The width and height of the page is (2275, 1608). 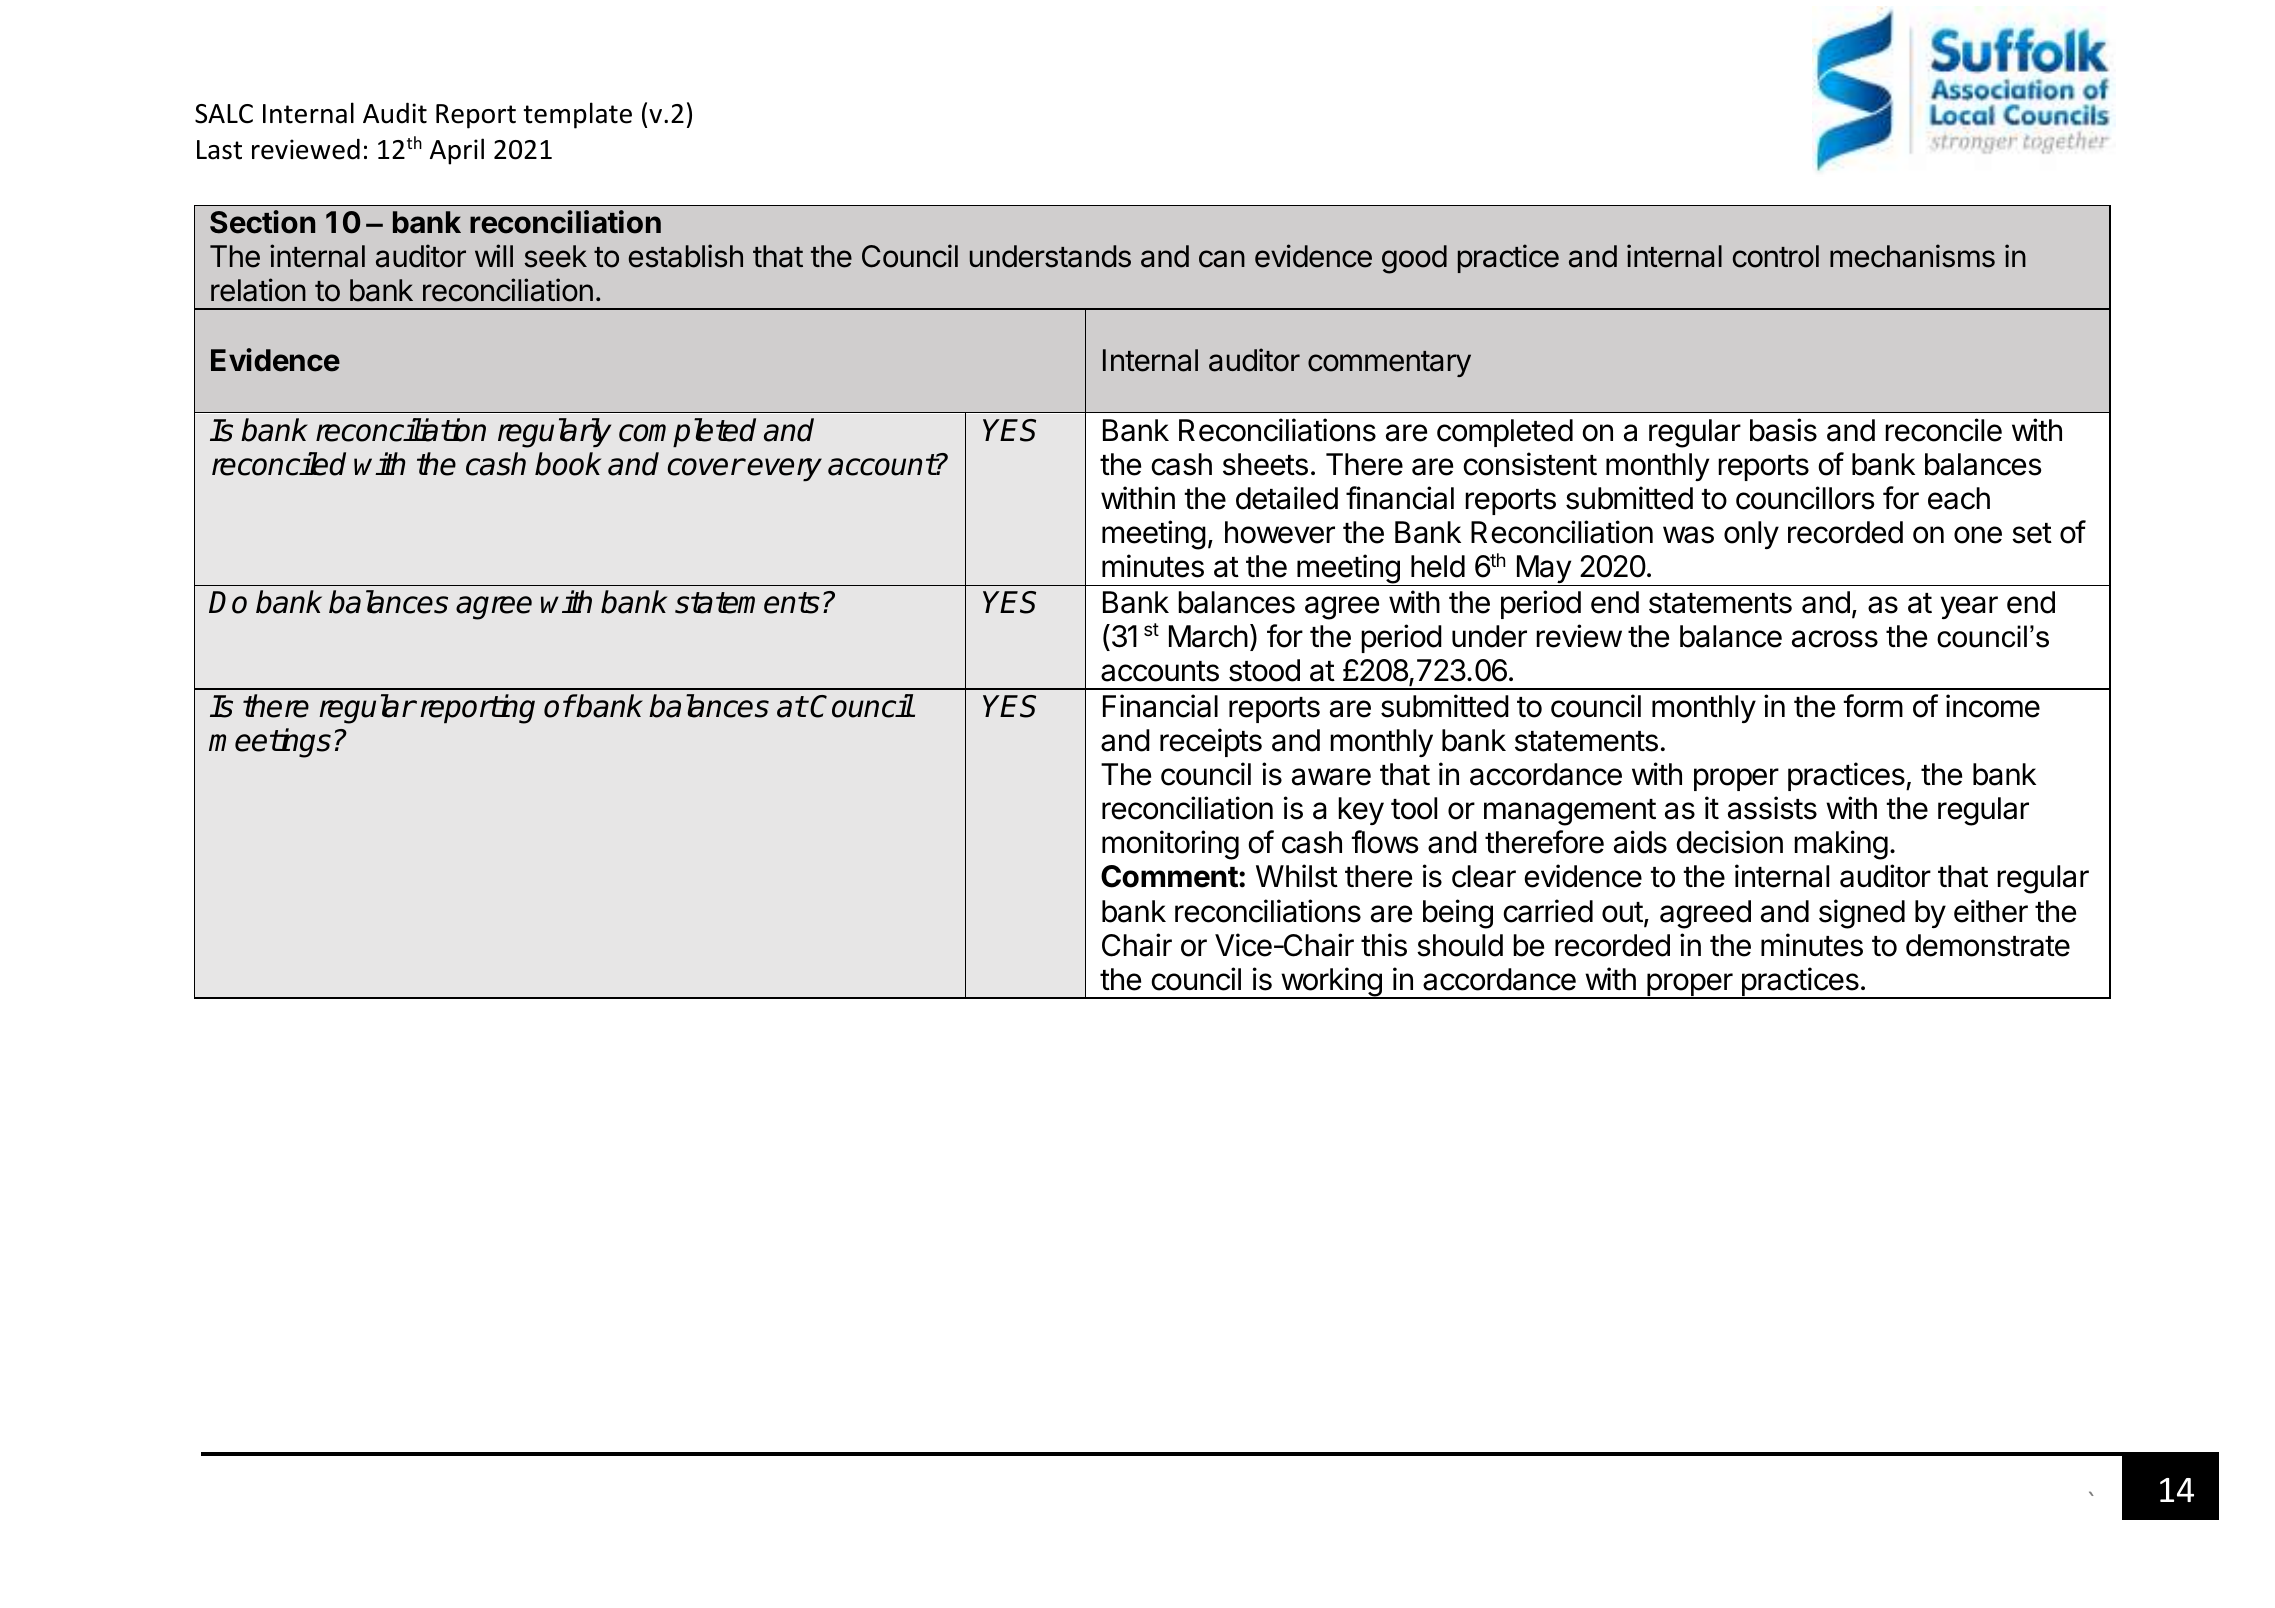 I want to click on control, so click(x=1776, y=256).
